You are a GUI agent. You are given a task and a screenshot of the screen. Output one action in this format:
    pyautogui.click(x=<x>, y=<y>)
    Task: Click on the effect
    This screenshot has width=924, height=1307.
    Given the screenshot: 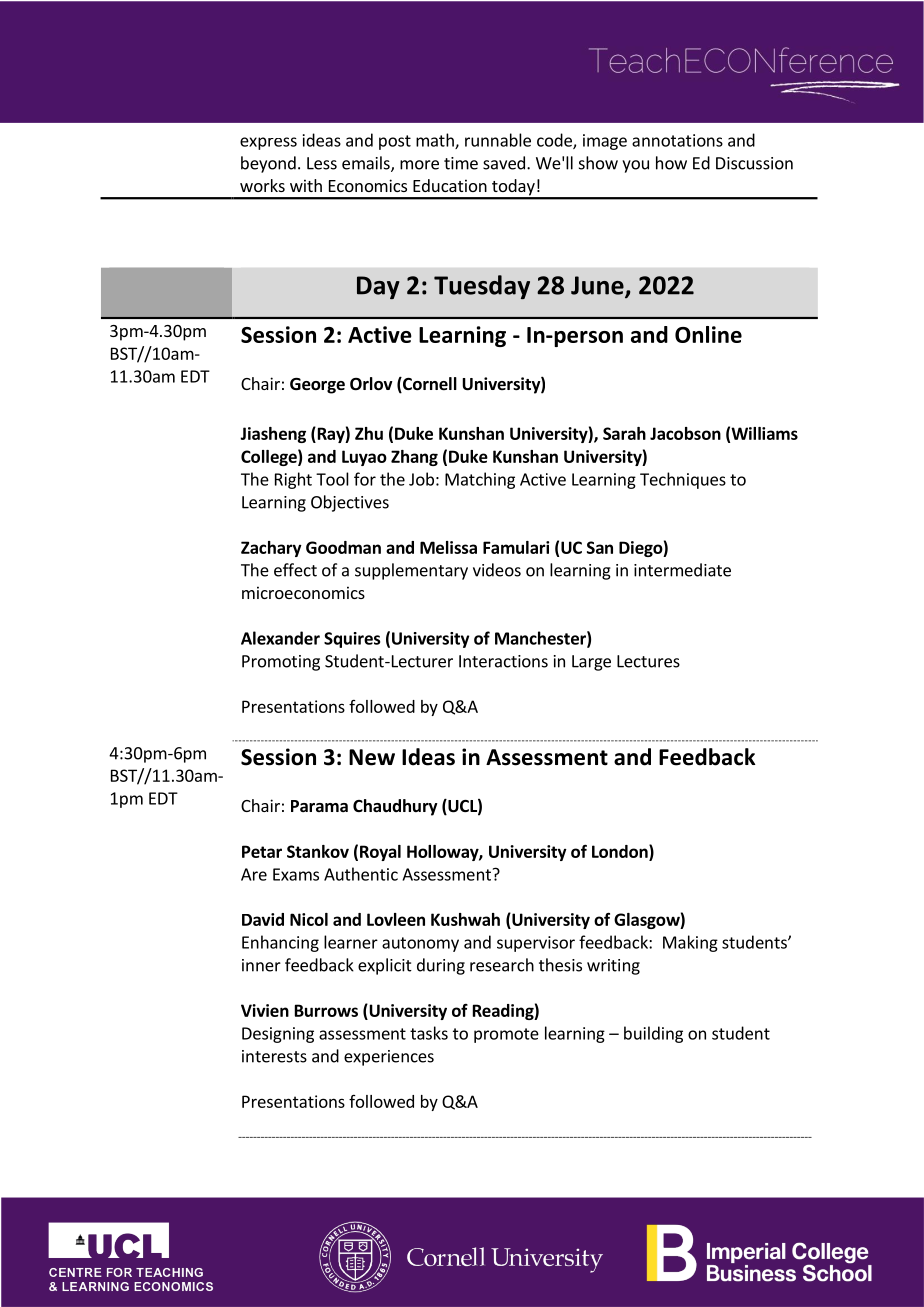 What is the action you would take?
    pyautogui.click(x=295, y=570)
